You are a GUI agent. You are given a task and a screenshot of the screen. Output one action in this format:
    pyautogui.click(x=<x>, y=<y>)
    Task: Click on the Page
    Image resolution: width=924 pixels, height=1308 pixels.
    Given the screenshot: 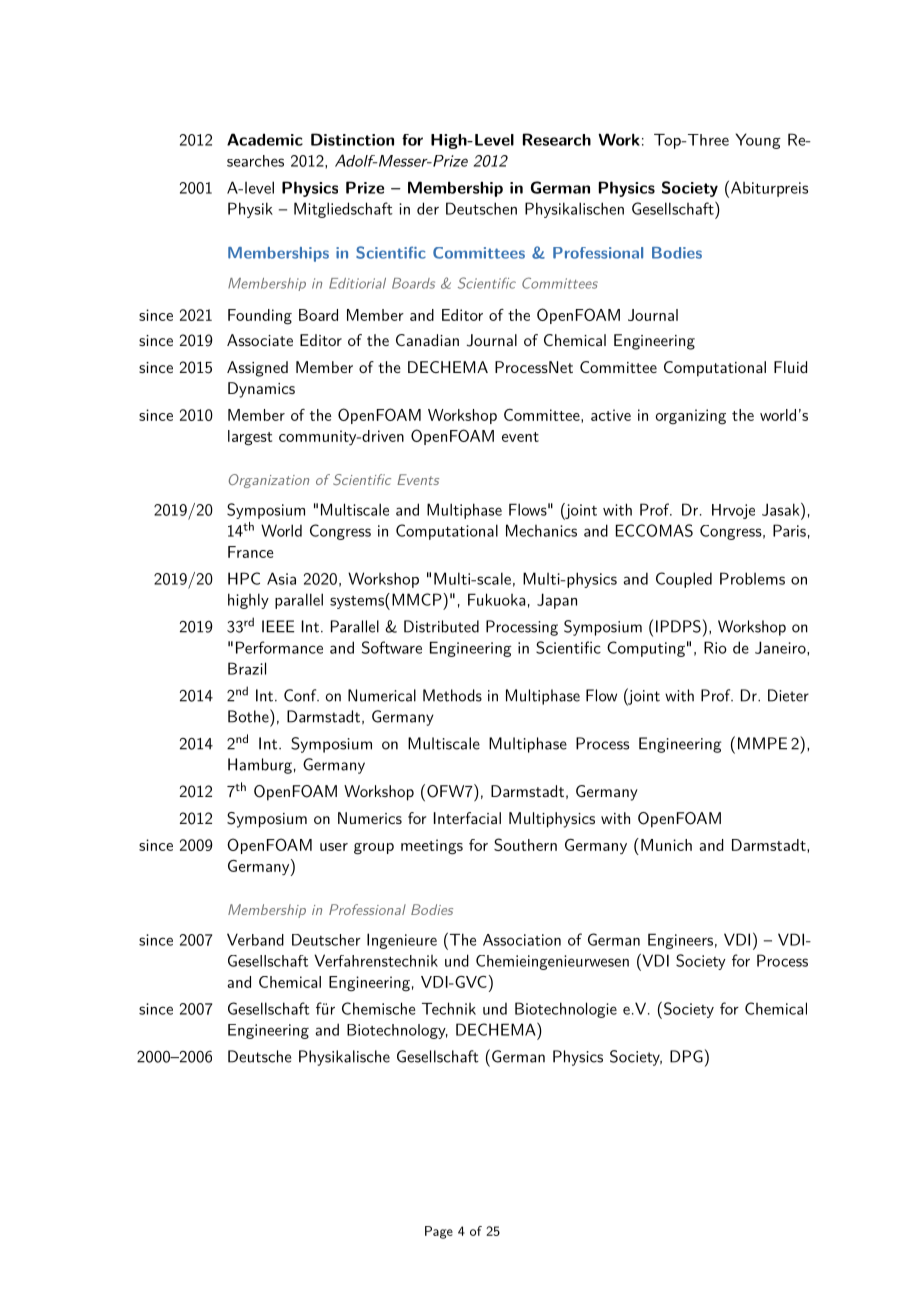 What is the action you would take?
    pyautogui.click(x=439, y=1232)
